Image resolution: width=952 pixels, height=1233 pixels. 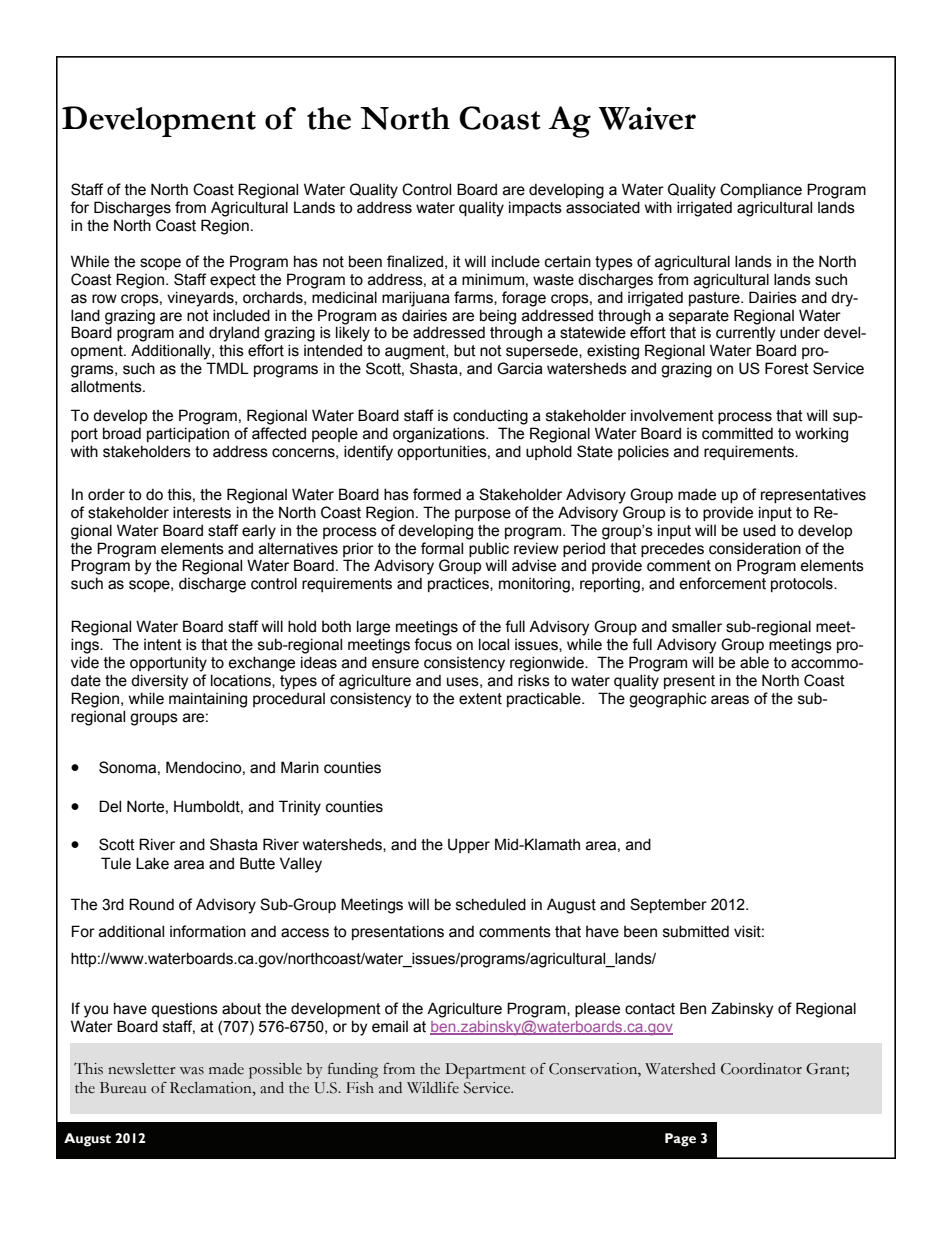 I want to click on expect, so click(x=233, y=281).
